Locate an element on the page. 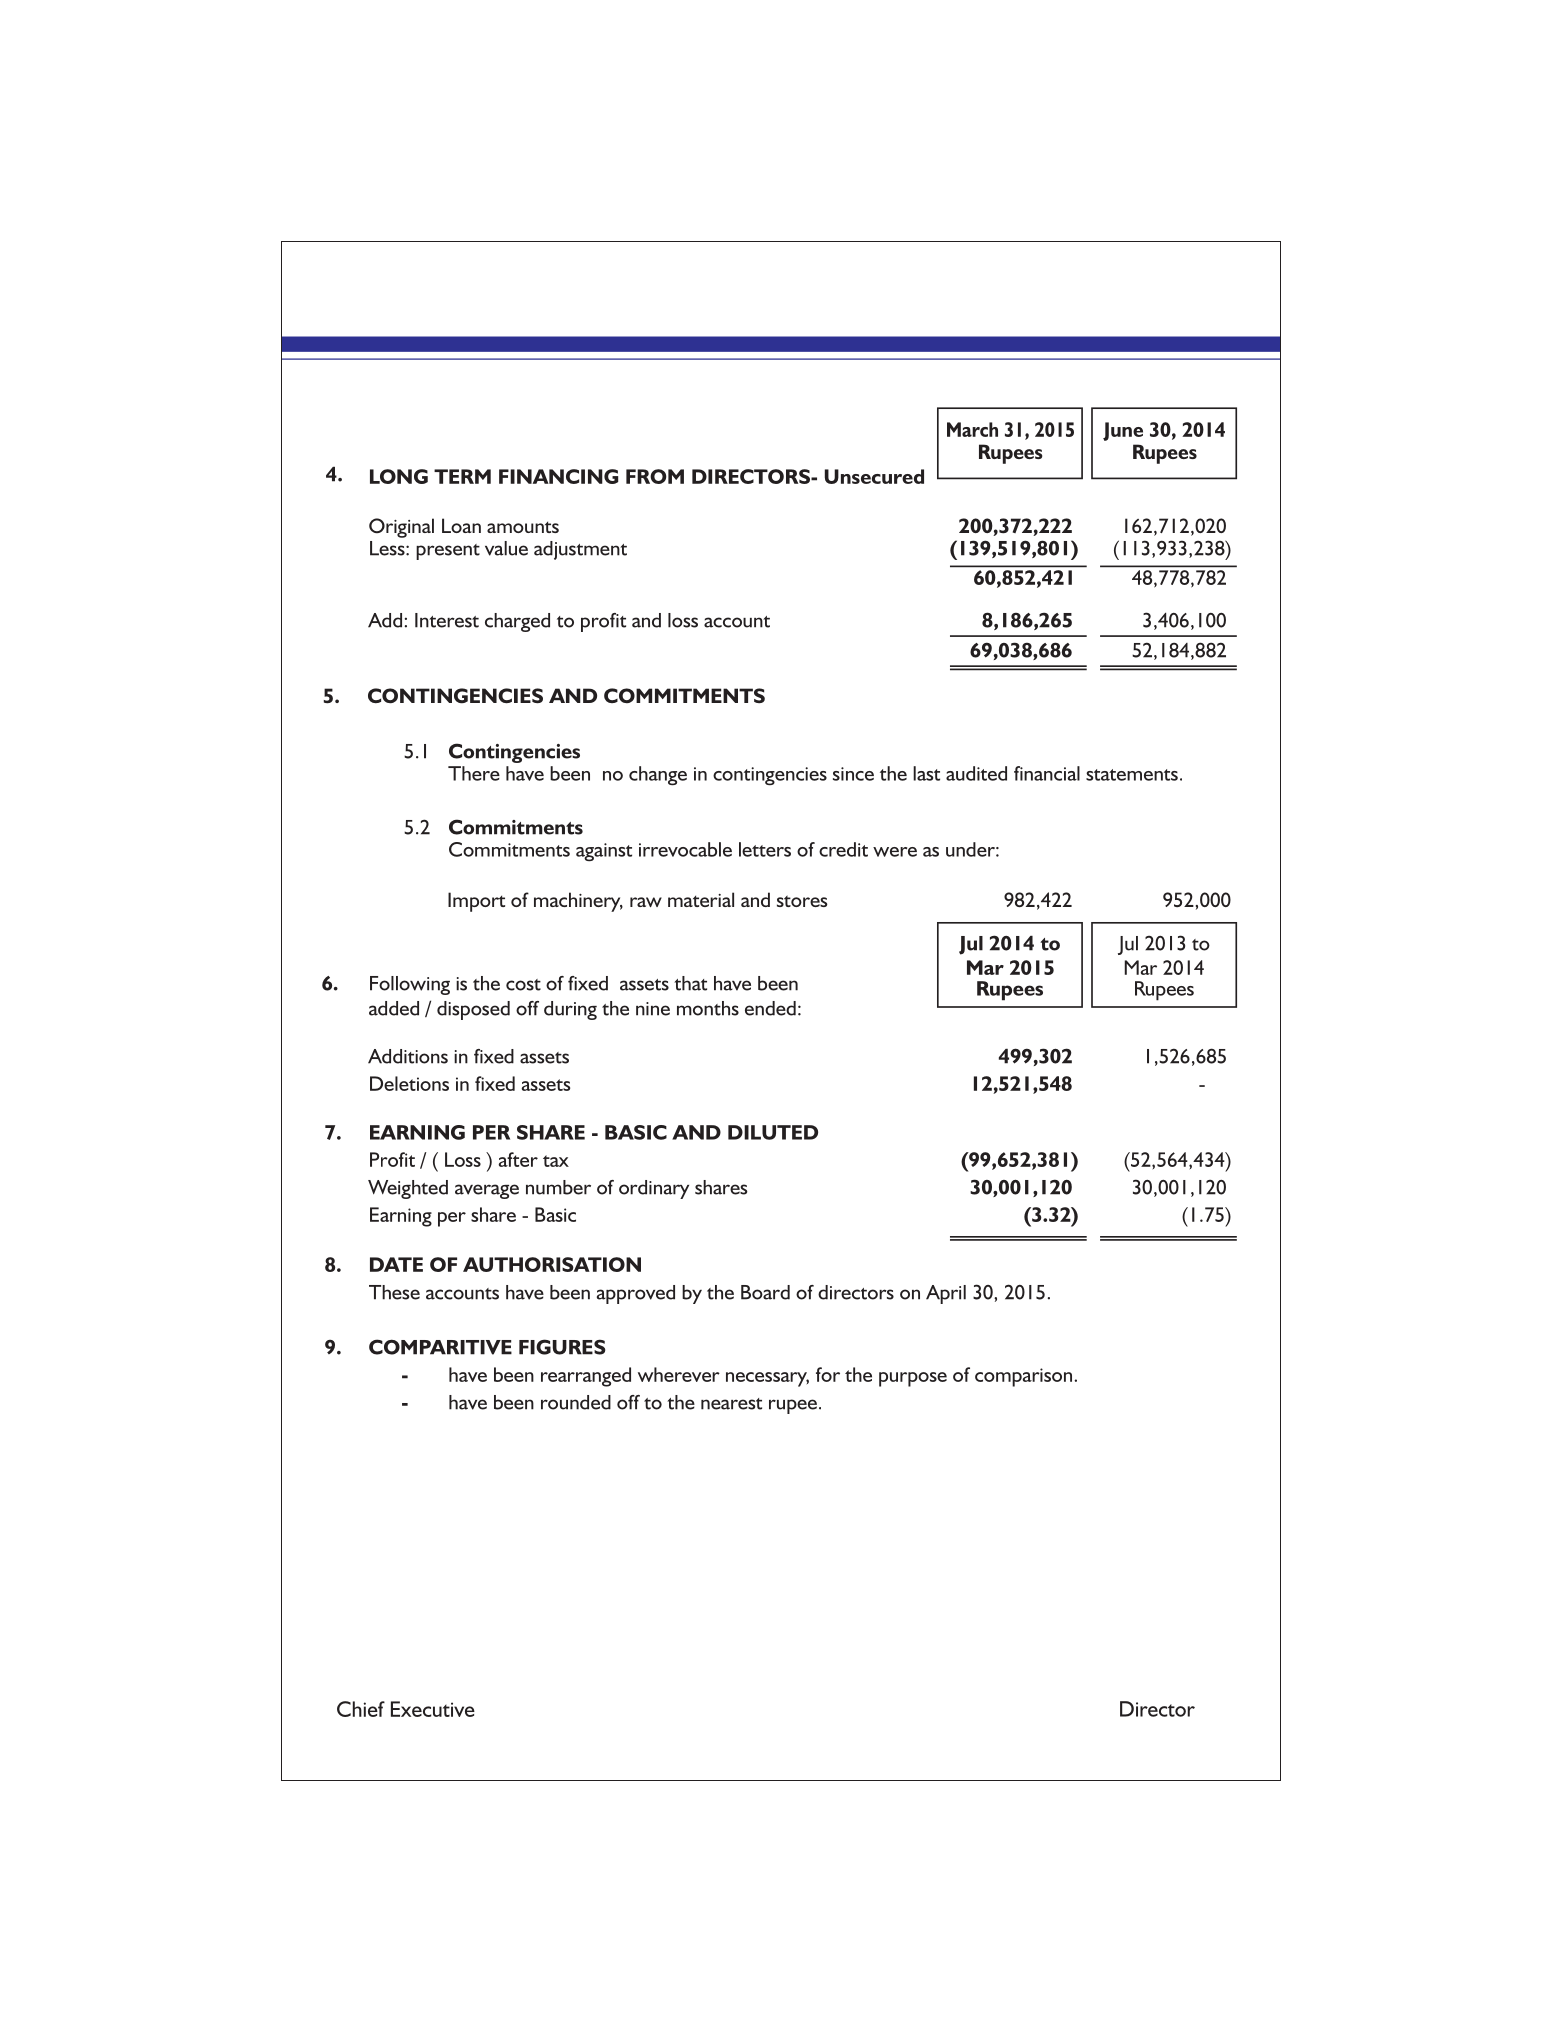 The image size is (1562, 2022). ended is located at coordinates (770, 1008).
